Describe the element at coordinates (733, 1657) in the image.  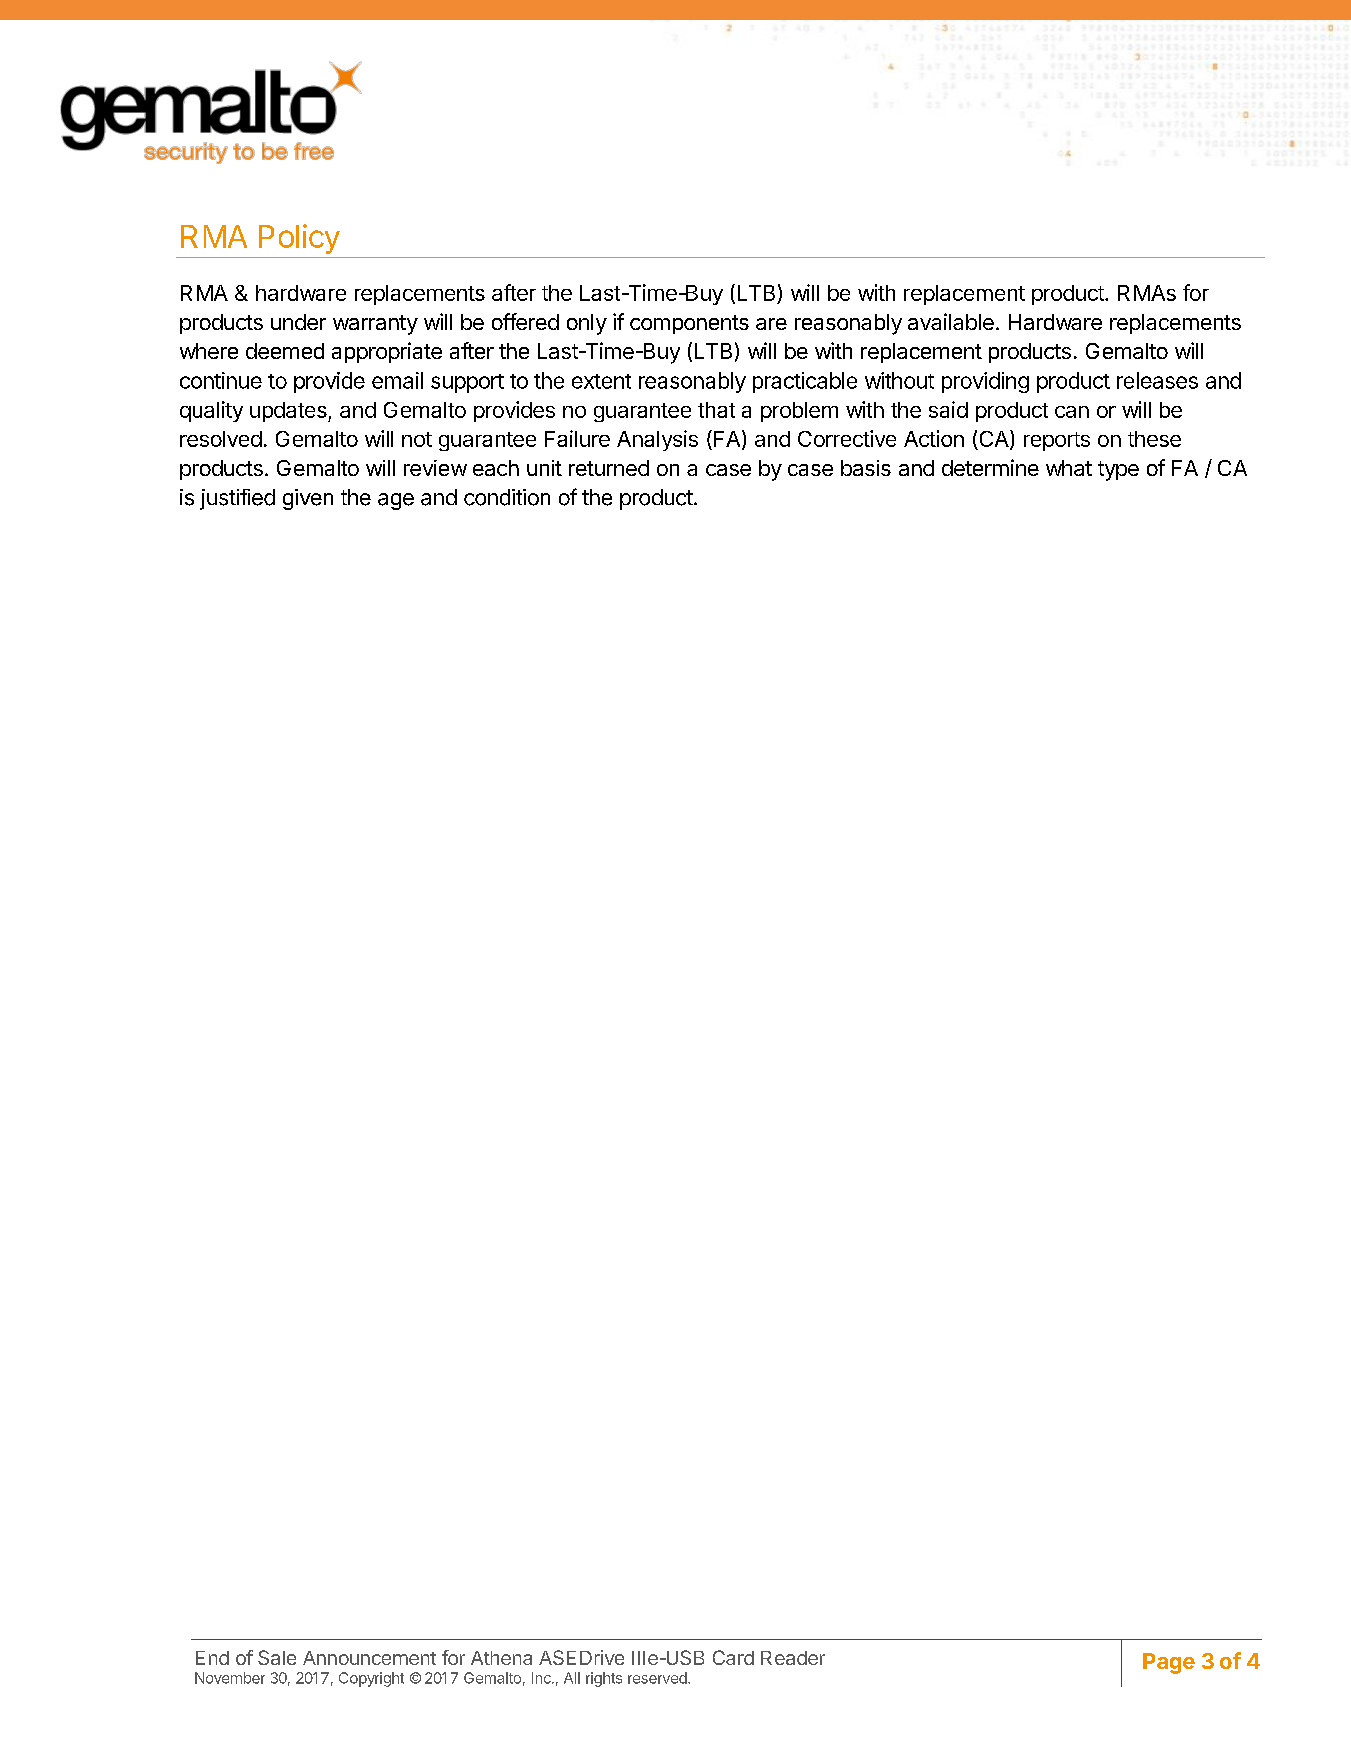
I see `Card` at that location.
